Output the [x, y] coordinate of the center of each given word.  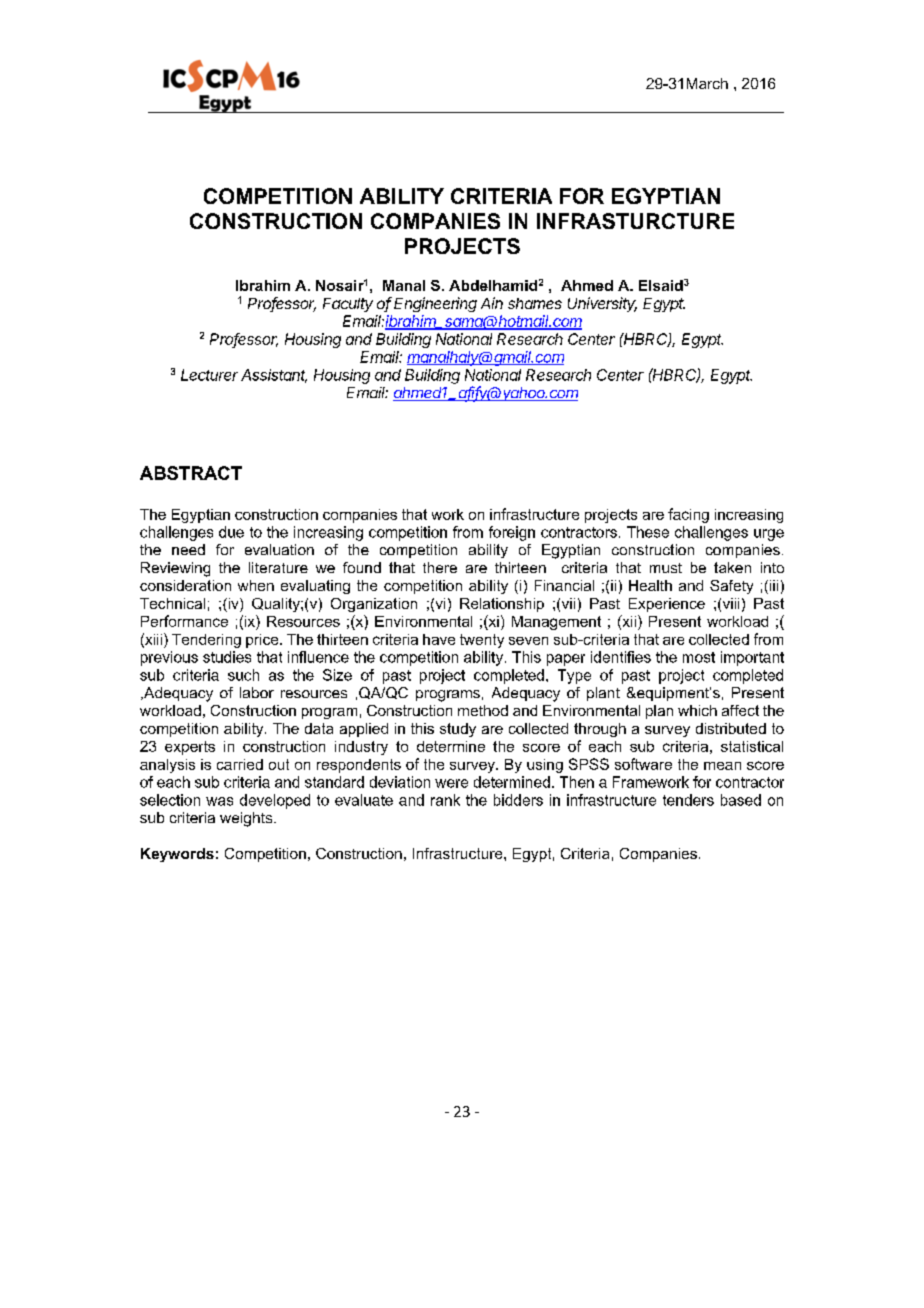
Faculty [348, 305]
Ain [492, 303]
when [256, 585]
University [602, 304]
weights [247, 819]
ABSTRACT [191, 473]
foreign [512, 533]
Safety [731, 587]
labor [257, 692]
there [440, 567]
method [483, 710]
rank [445, 800]
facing [688, 515]
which [697, 710]
